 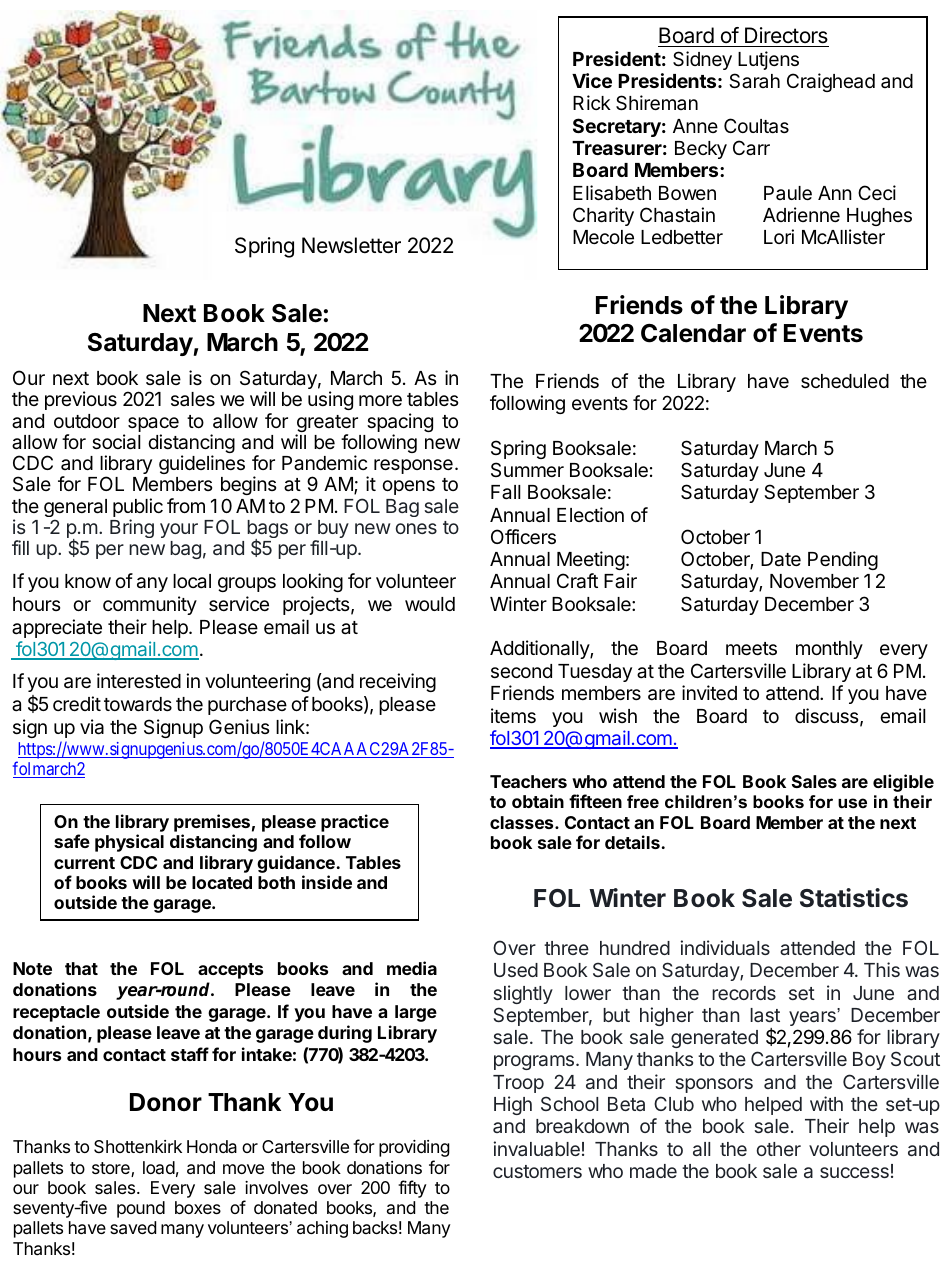 What do you see at coordinates (141, 1209) in the image?
I see `pound` at bounding box center [141, 1209].
